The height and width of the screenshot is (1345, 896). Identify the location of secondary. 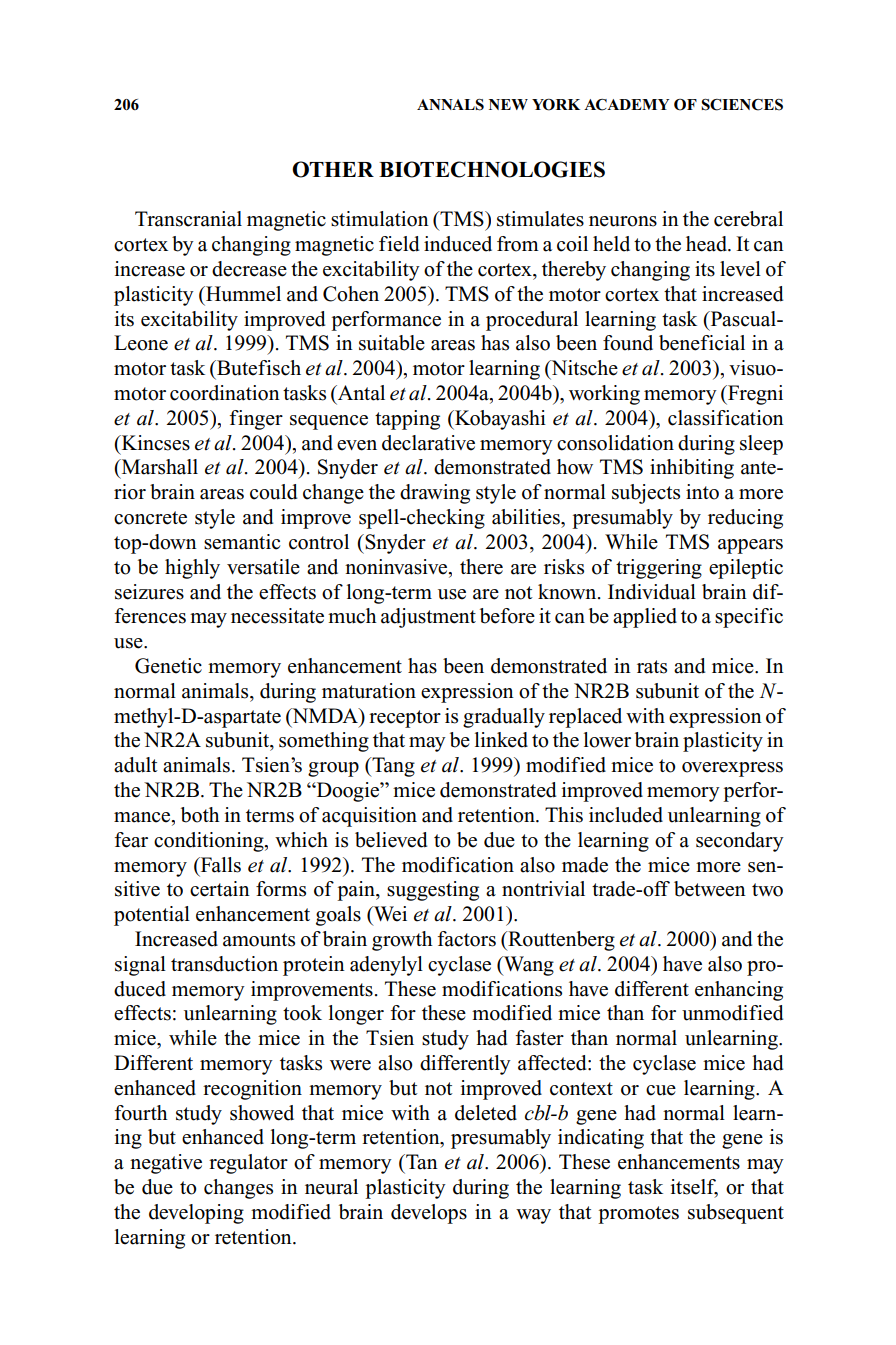
(740, 842).
